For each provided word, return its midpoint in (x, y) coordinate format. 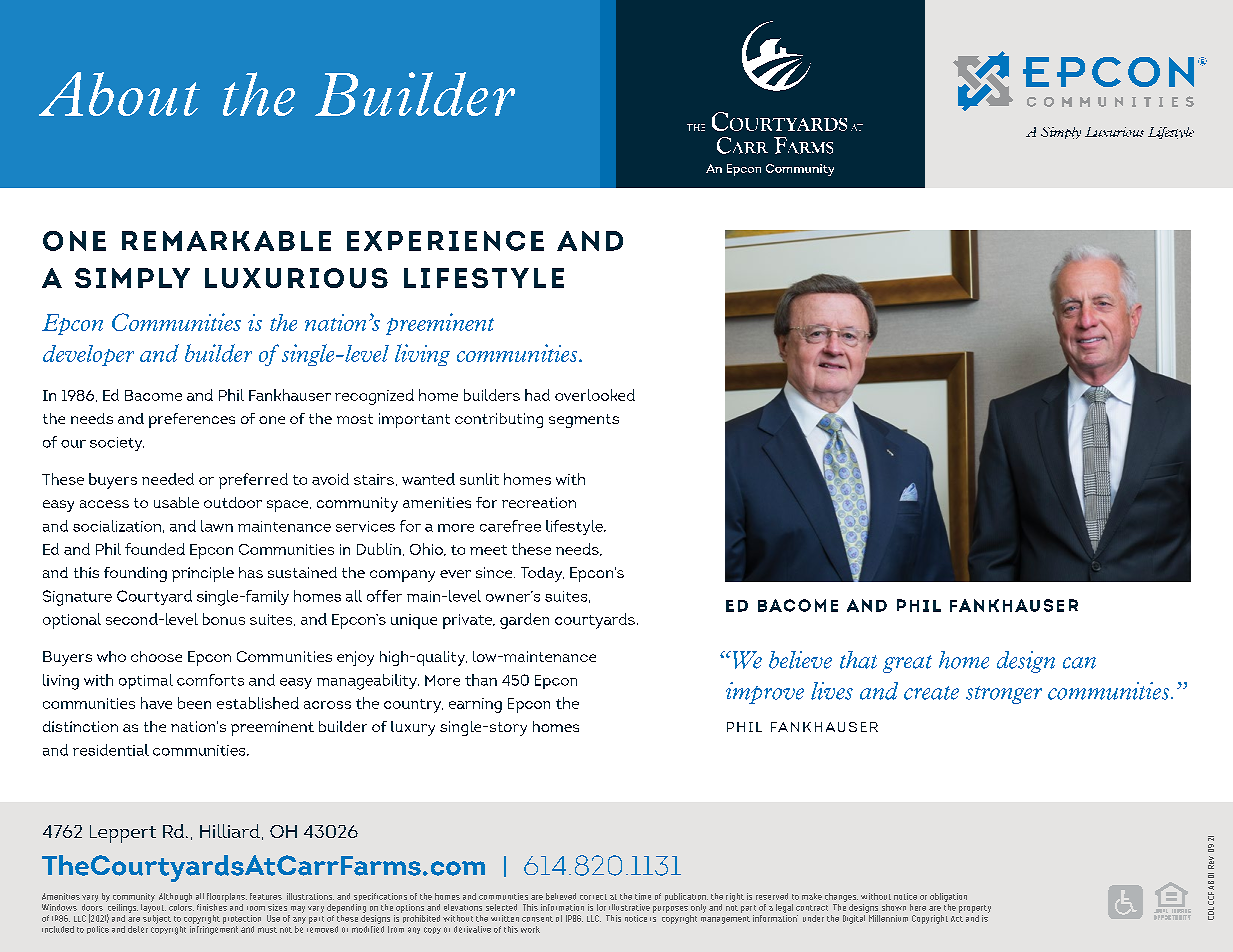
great (907, 664)
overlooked (595, 395)
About (119, 94)
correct (593, 897)
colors (181, 906)
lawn (217, 526)
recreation (539, 502)
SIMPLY (132, 278)
